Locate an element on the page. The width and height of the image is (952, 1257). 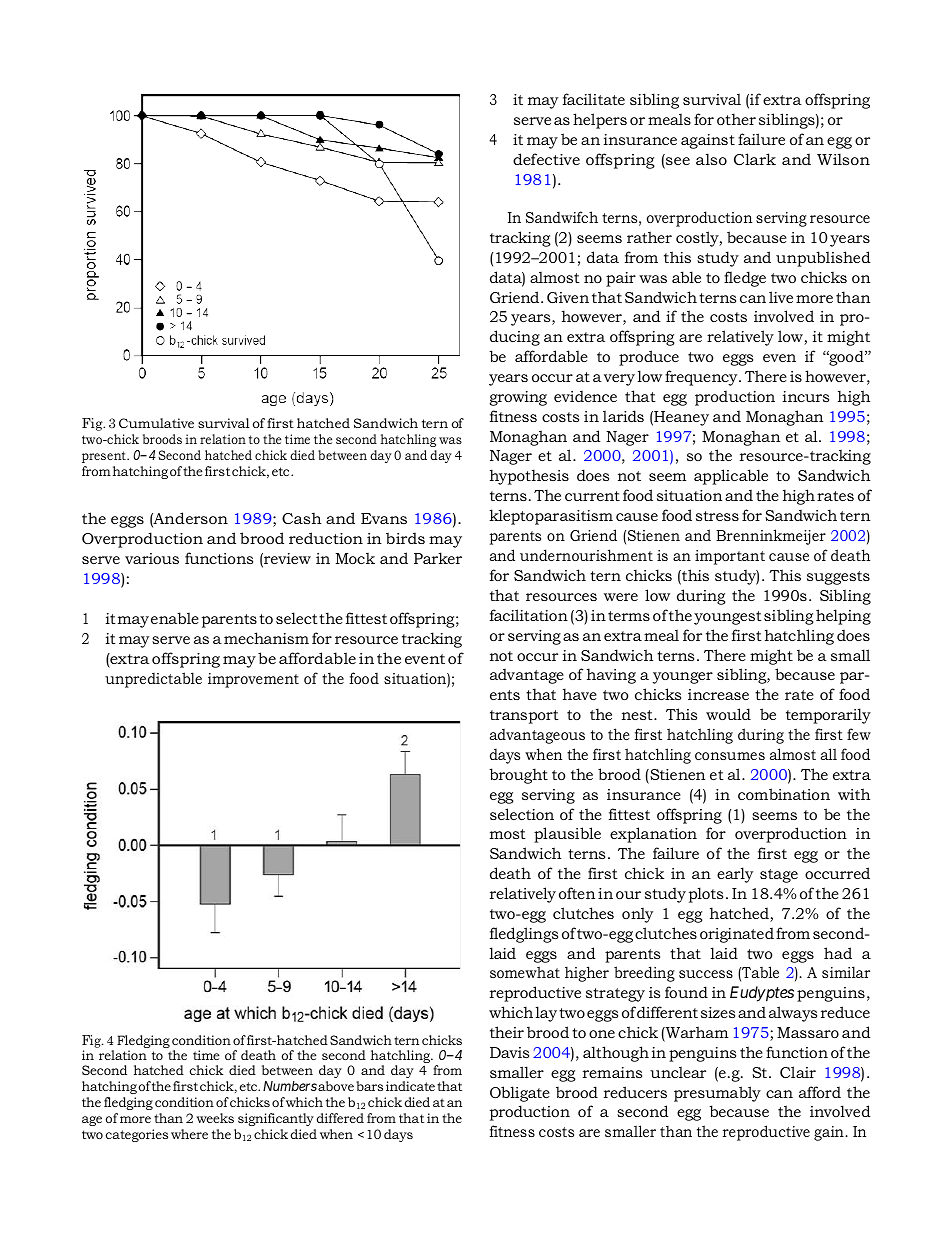
defective is located at coordinates (546, 159).
